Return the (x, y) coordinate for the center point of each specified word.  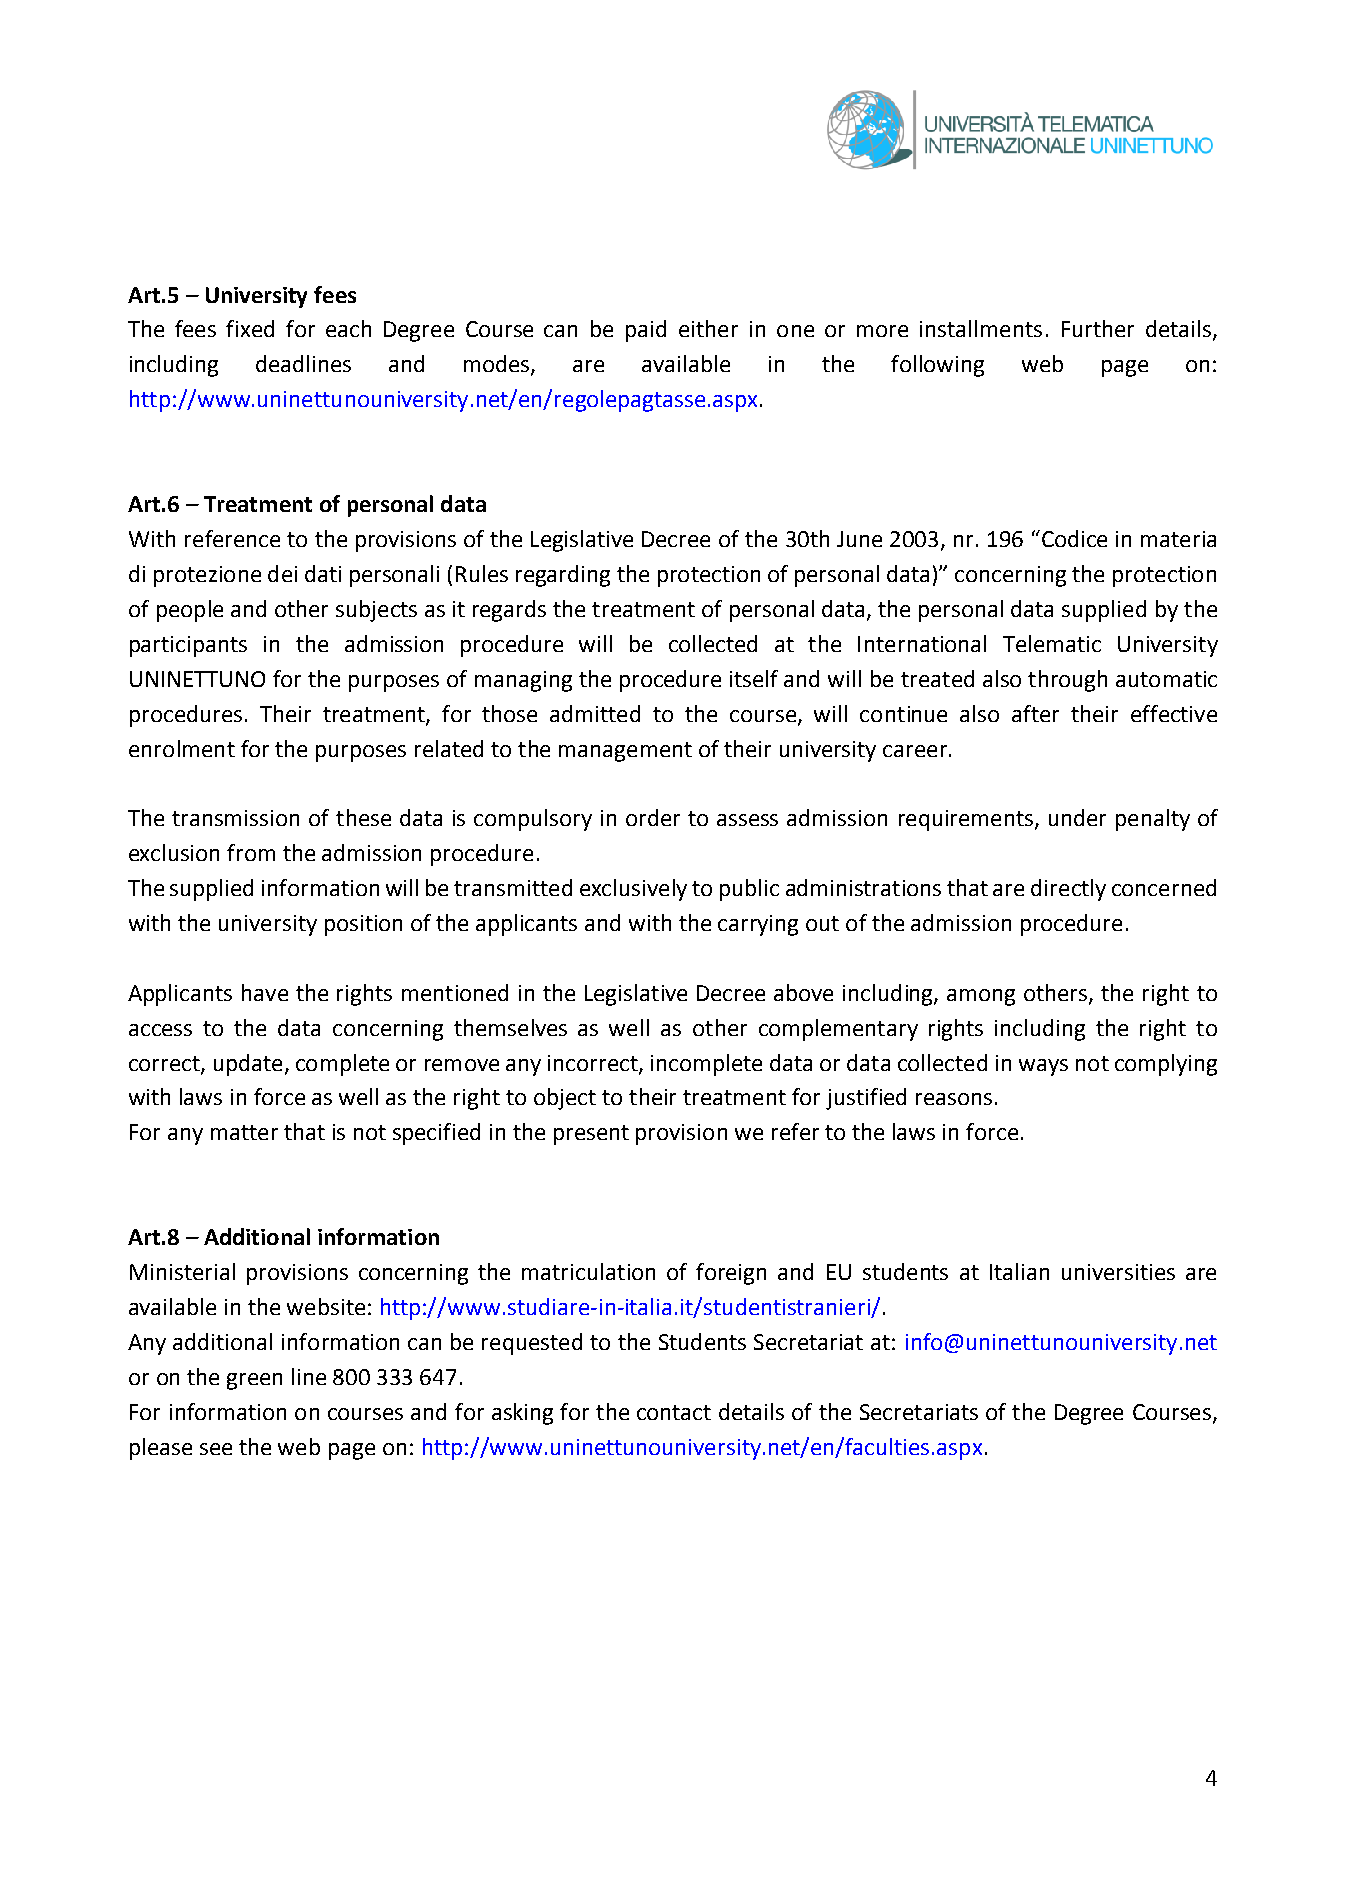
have (265, 992)
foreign (731, 1274)
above (803, 992)
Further (1098, 328)
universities (1118, 1272)
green (254, 1381)
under (1077, 817)
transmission (235, 818)
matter (244, 1132)
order (653, 817)
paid (646, 331)
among (981, 997)
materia (1178, 539)
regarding (563, 576)
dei (282, 573)
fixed (250, 328)
